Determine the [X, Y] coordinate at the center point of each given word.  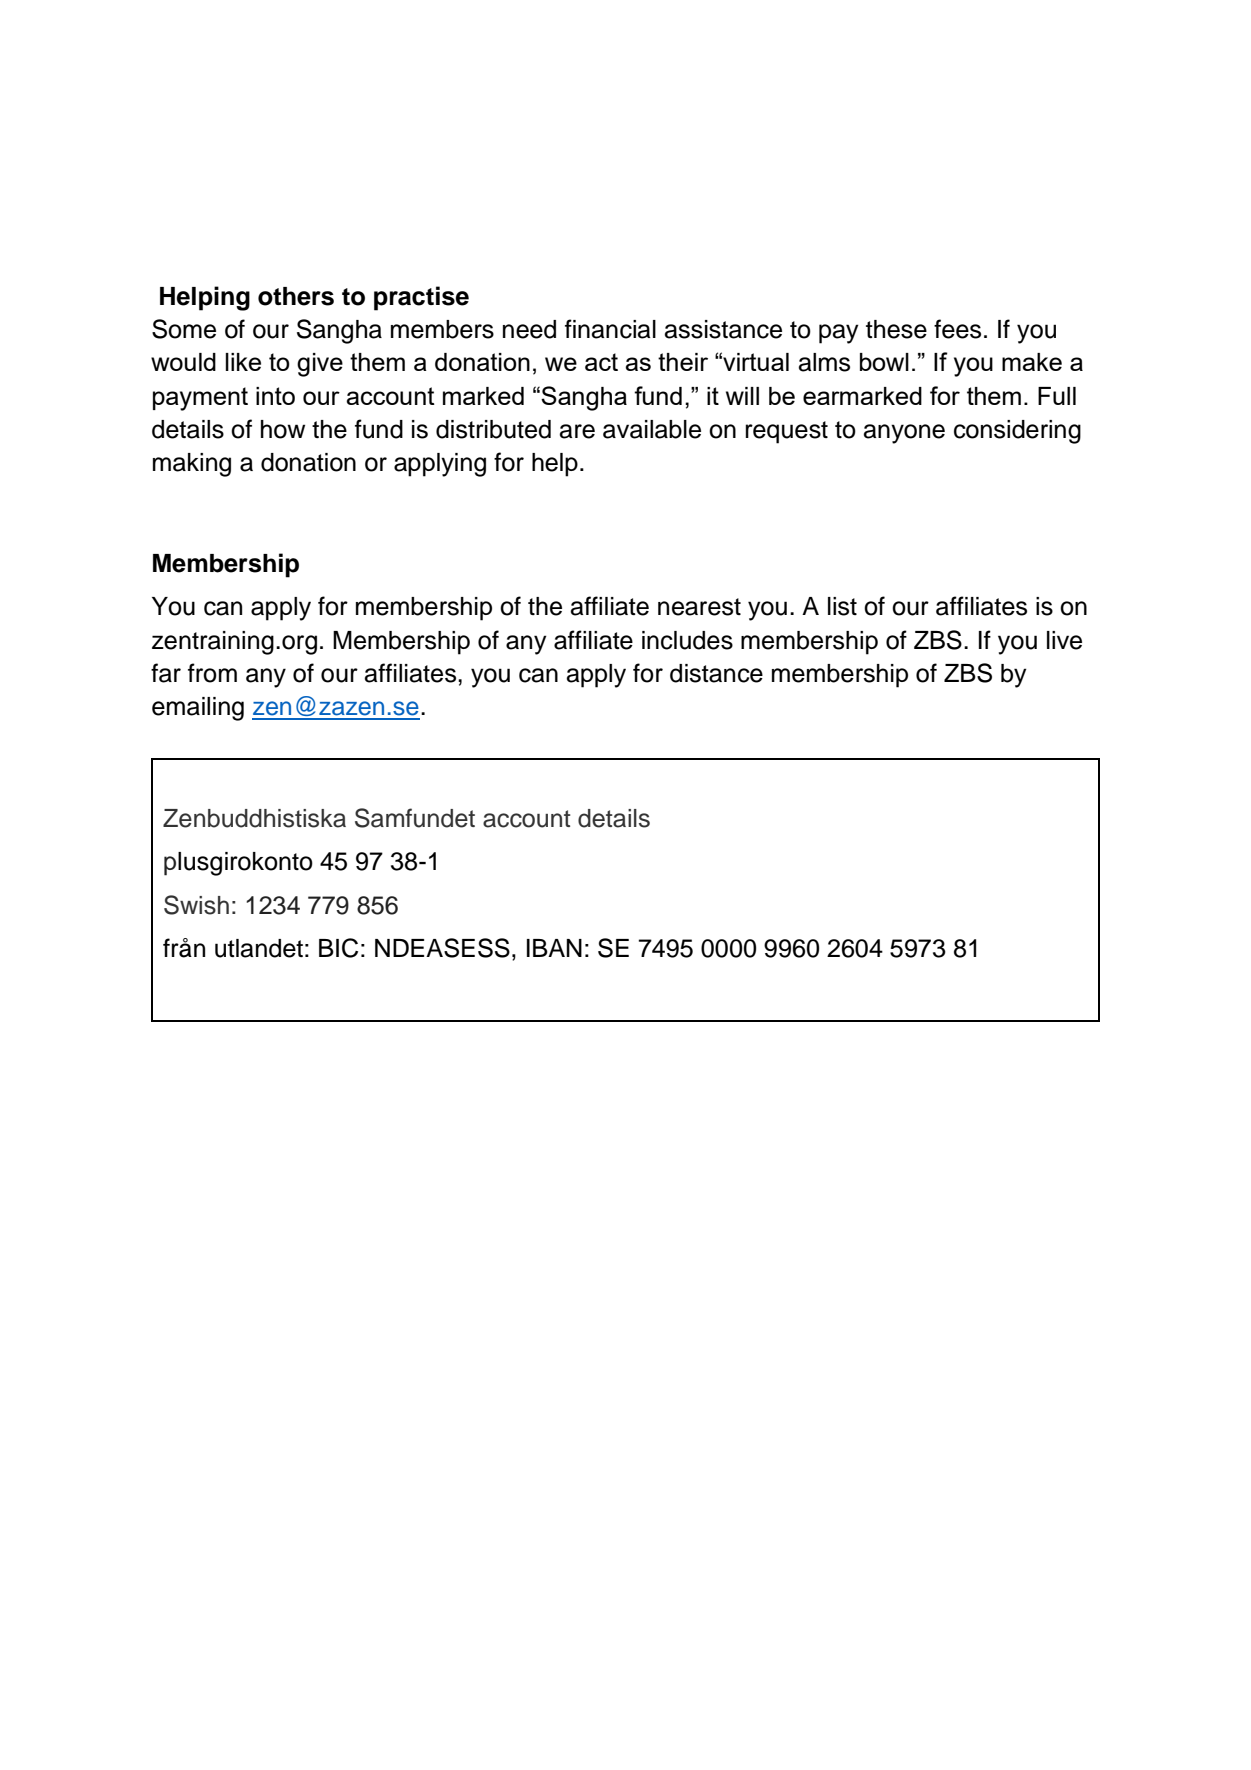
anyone [904, 434]
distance [716, 673]
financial [610, 329]
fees [957, 329]
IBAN [554, 948]
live [1064, 640]
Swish [196, 905]
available [652, 429]
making [192, 465]
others [296, 296]
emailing [198, 709]
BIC [338, 948]
